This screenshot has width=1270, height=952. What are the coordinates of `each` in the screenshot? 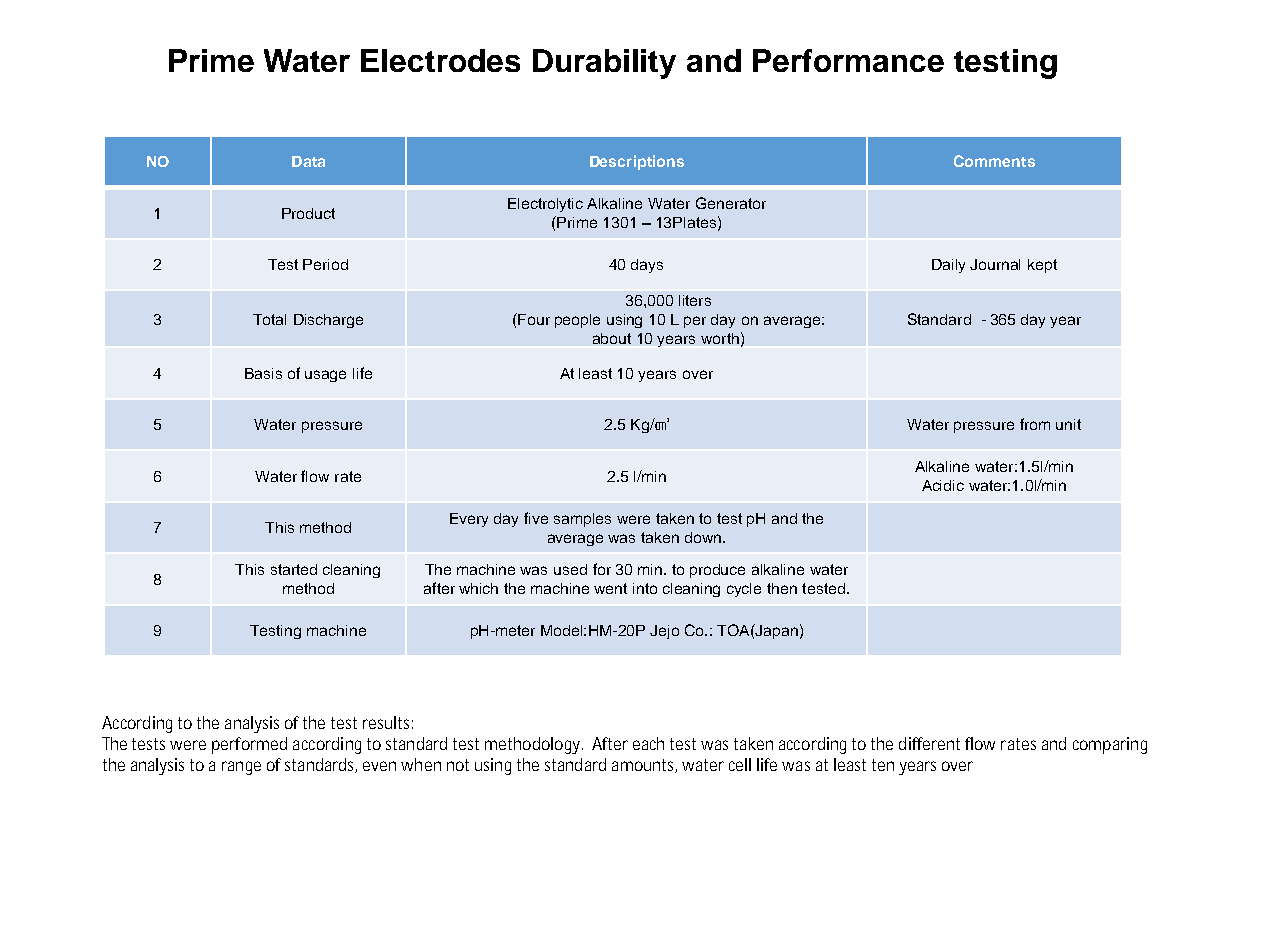 It's located at (648, 743).
